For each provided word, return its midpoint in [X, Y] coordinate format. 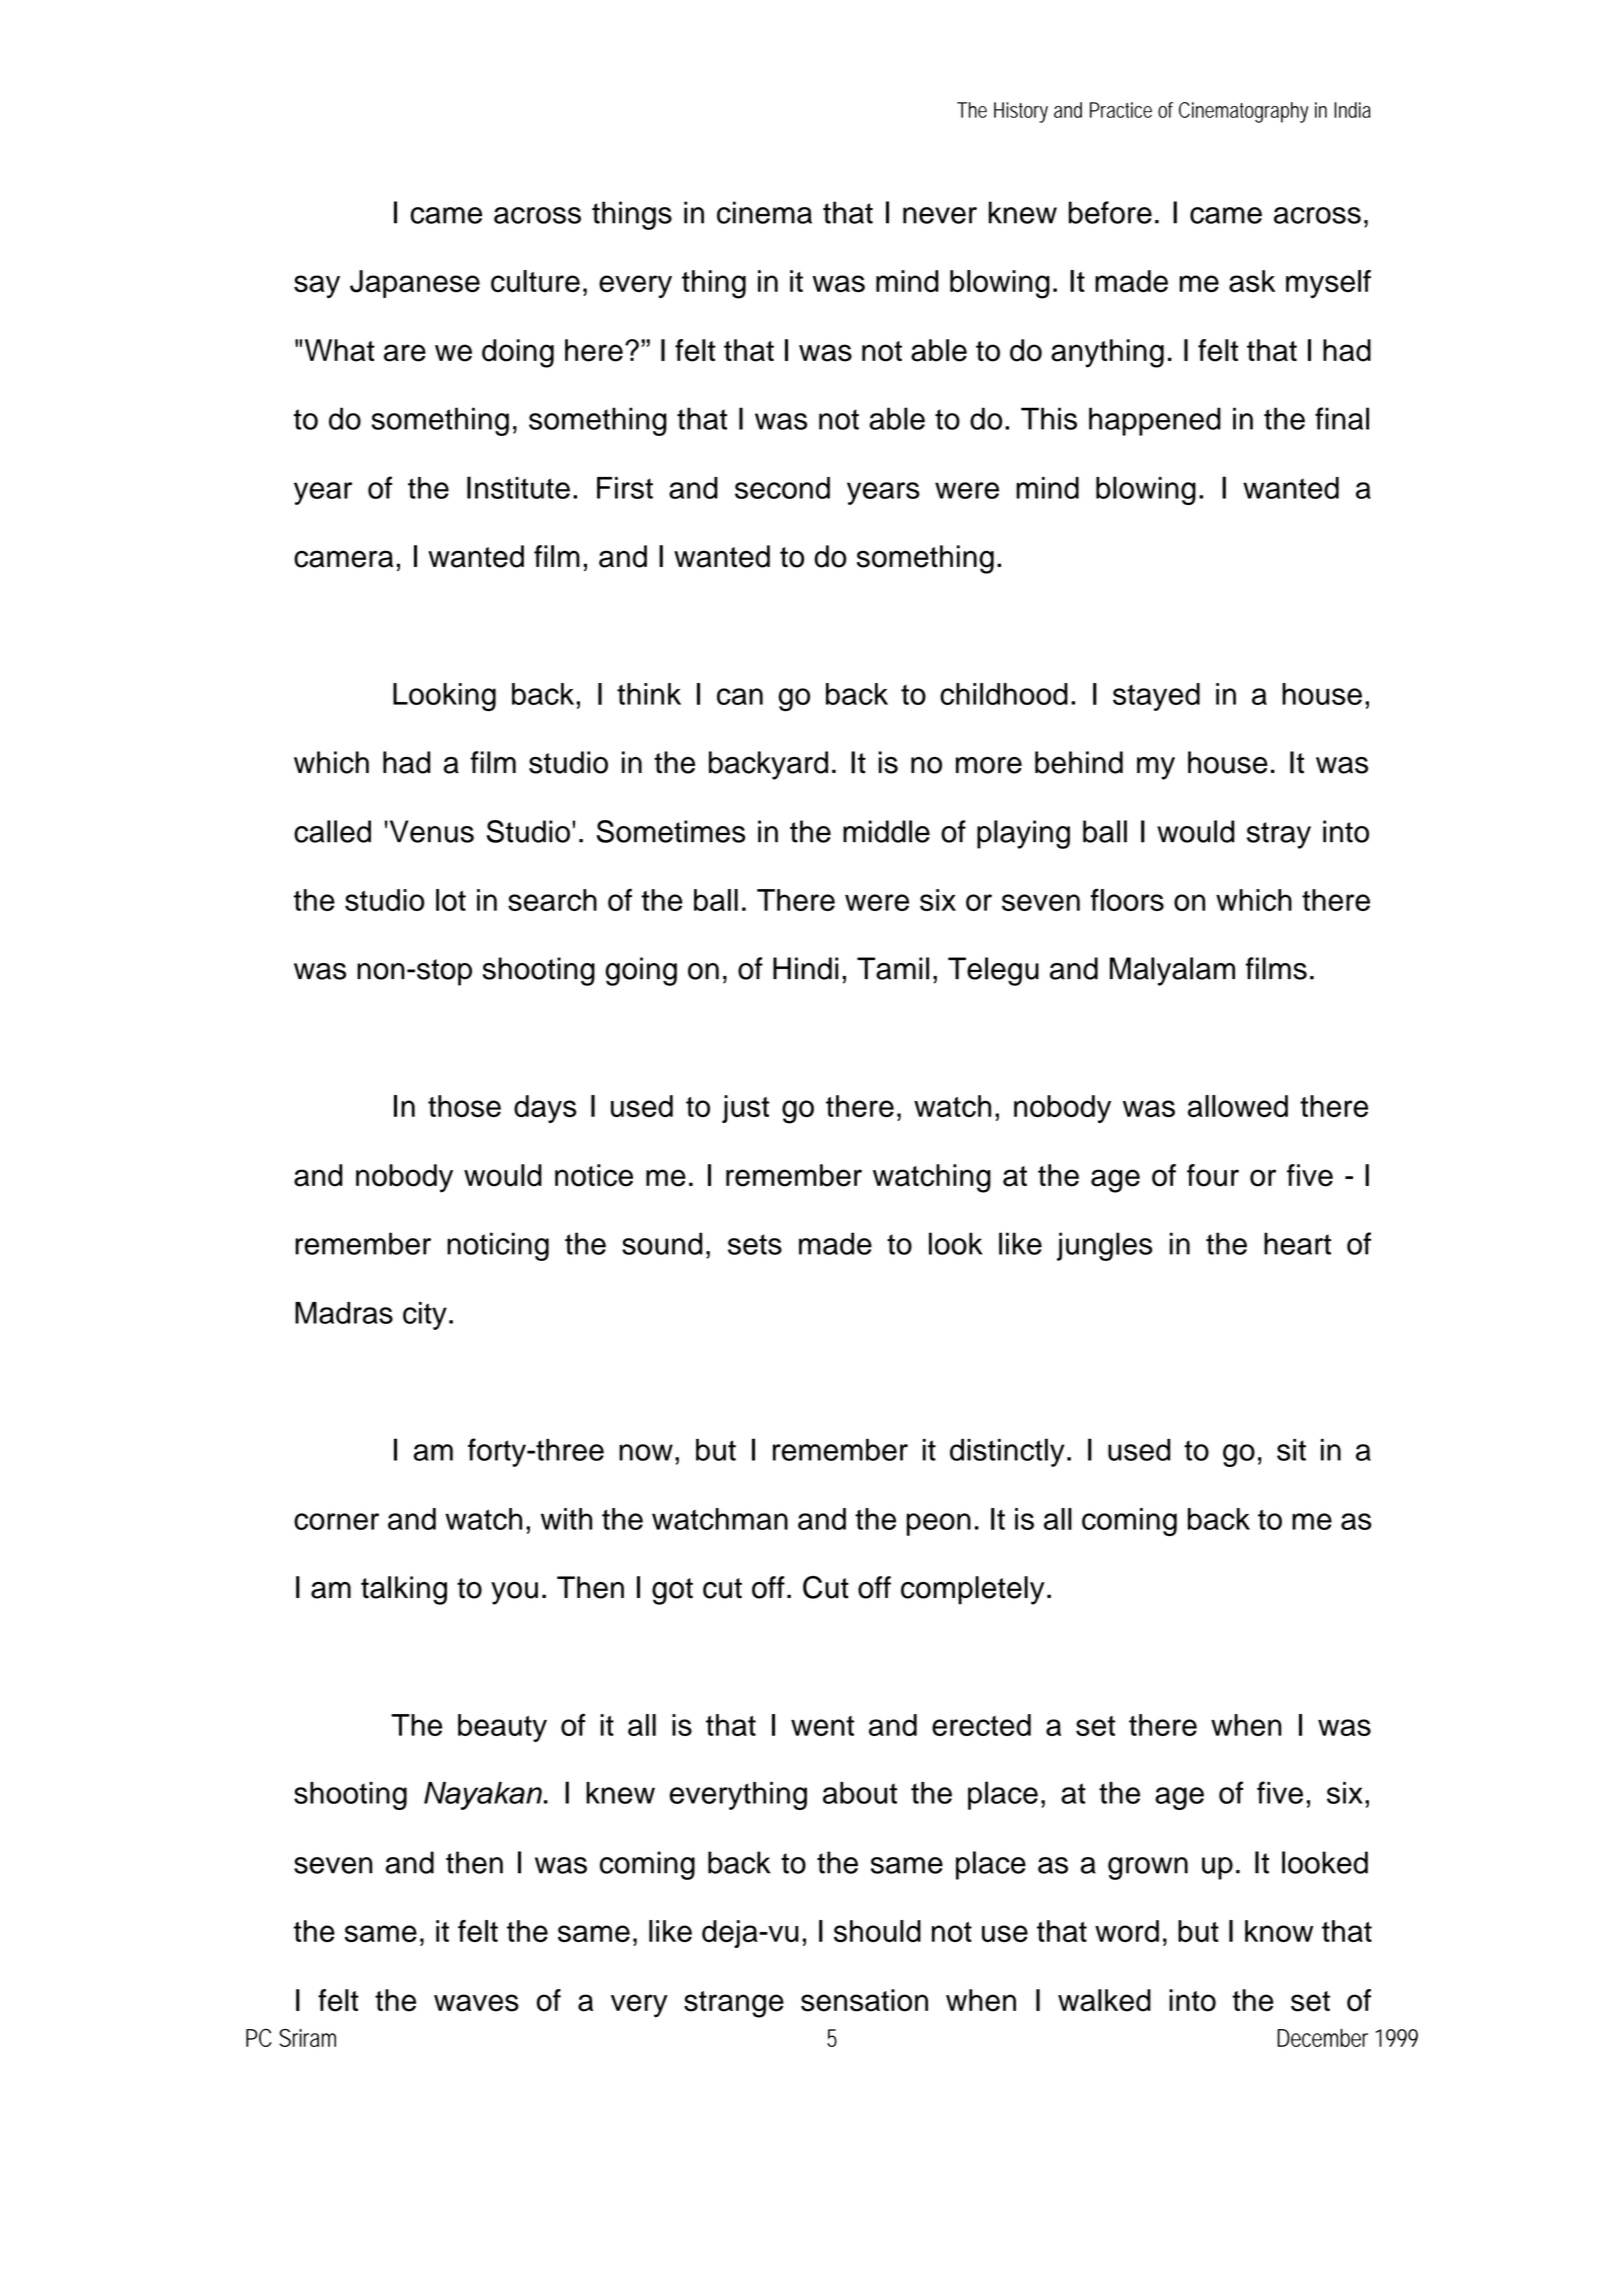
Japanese [415, 284]
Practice [1121, 110]
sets [755, 1244]
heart [1297, 1243]
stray [1279, 835]
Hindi [805, 968]
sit [1291, 1450]
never [940, 215]
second [782, 488]
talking [404, 1590]
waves [476, 2003]
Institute [518, 487]
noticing [498, 1246]
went [822, 1726]
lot [451, 900]
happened [1155, 421]
